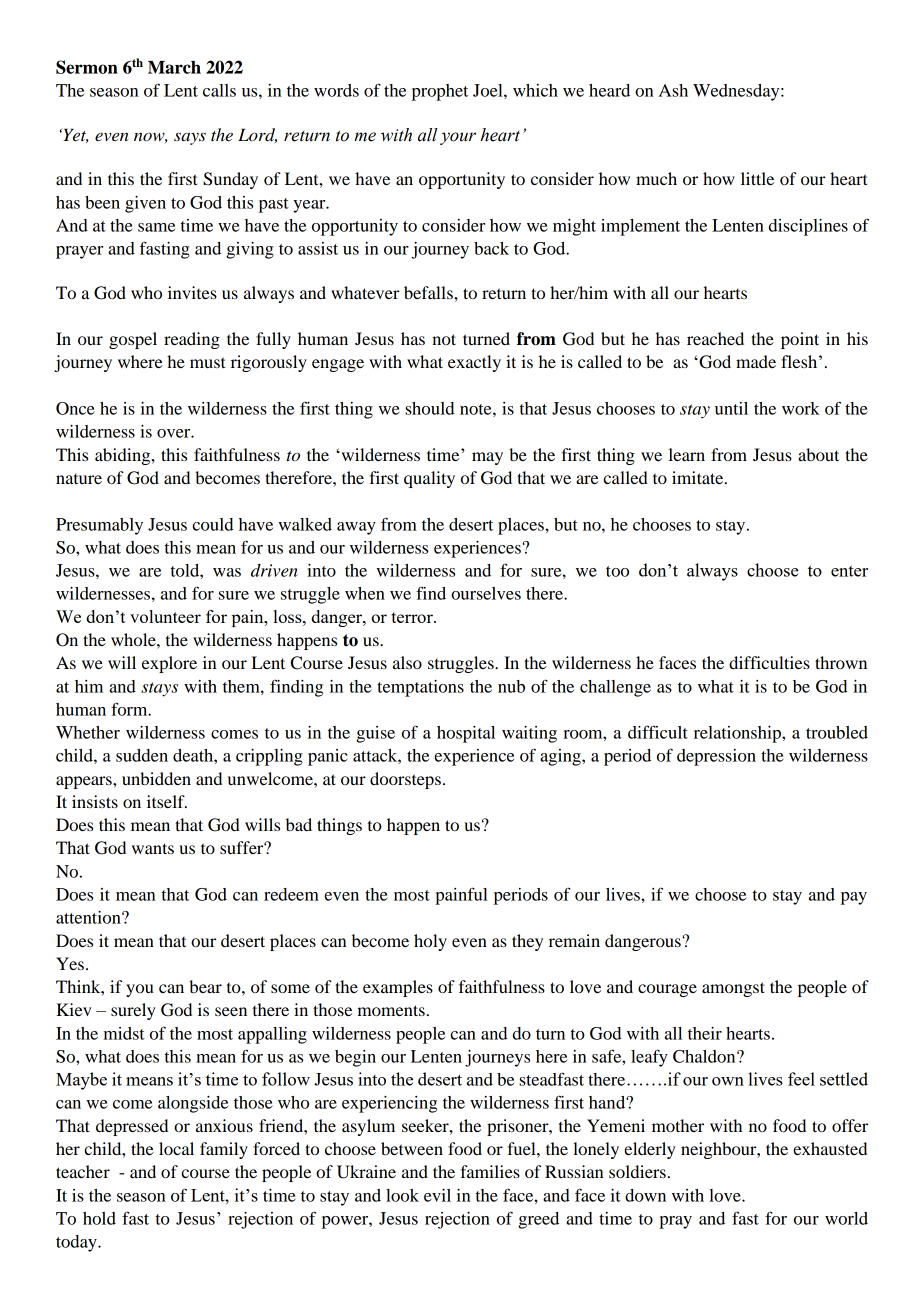 The width and height of the screenshot is (924, 1308). I want to click on hold, so click(99, 1218).
